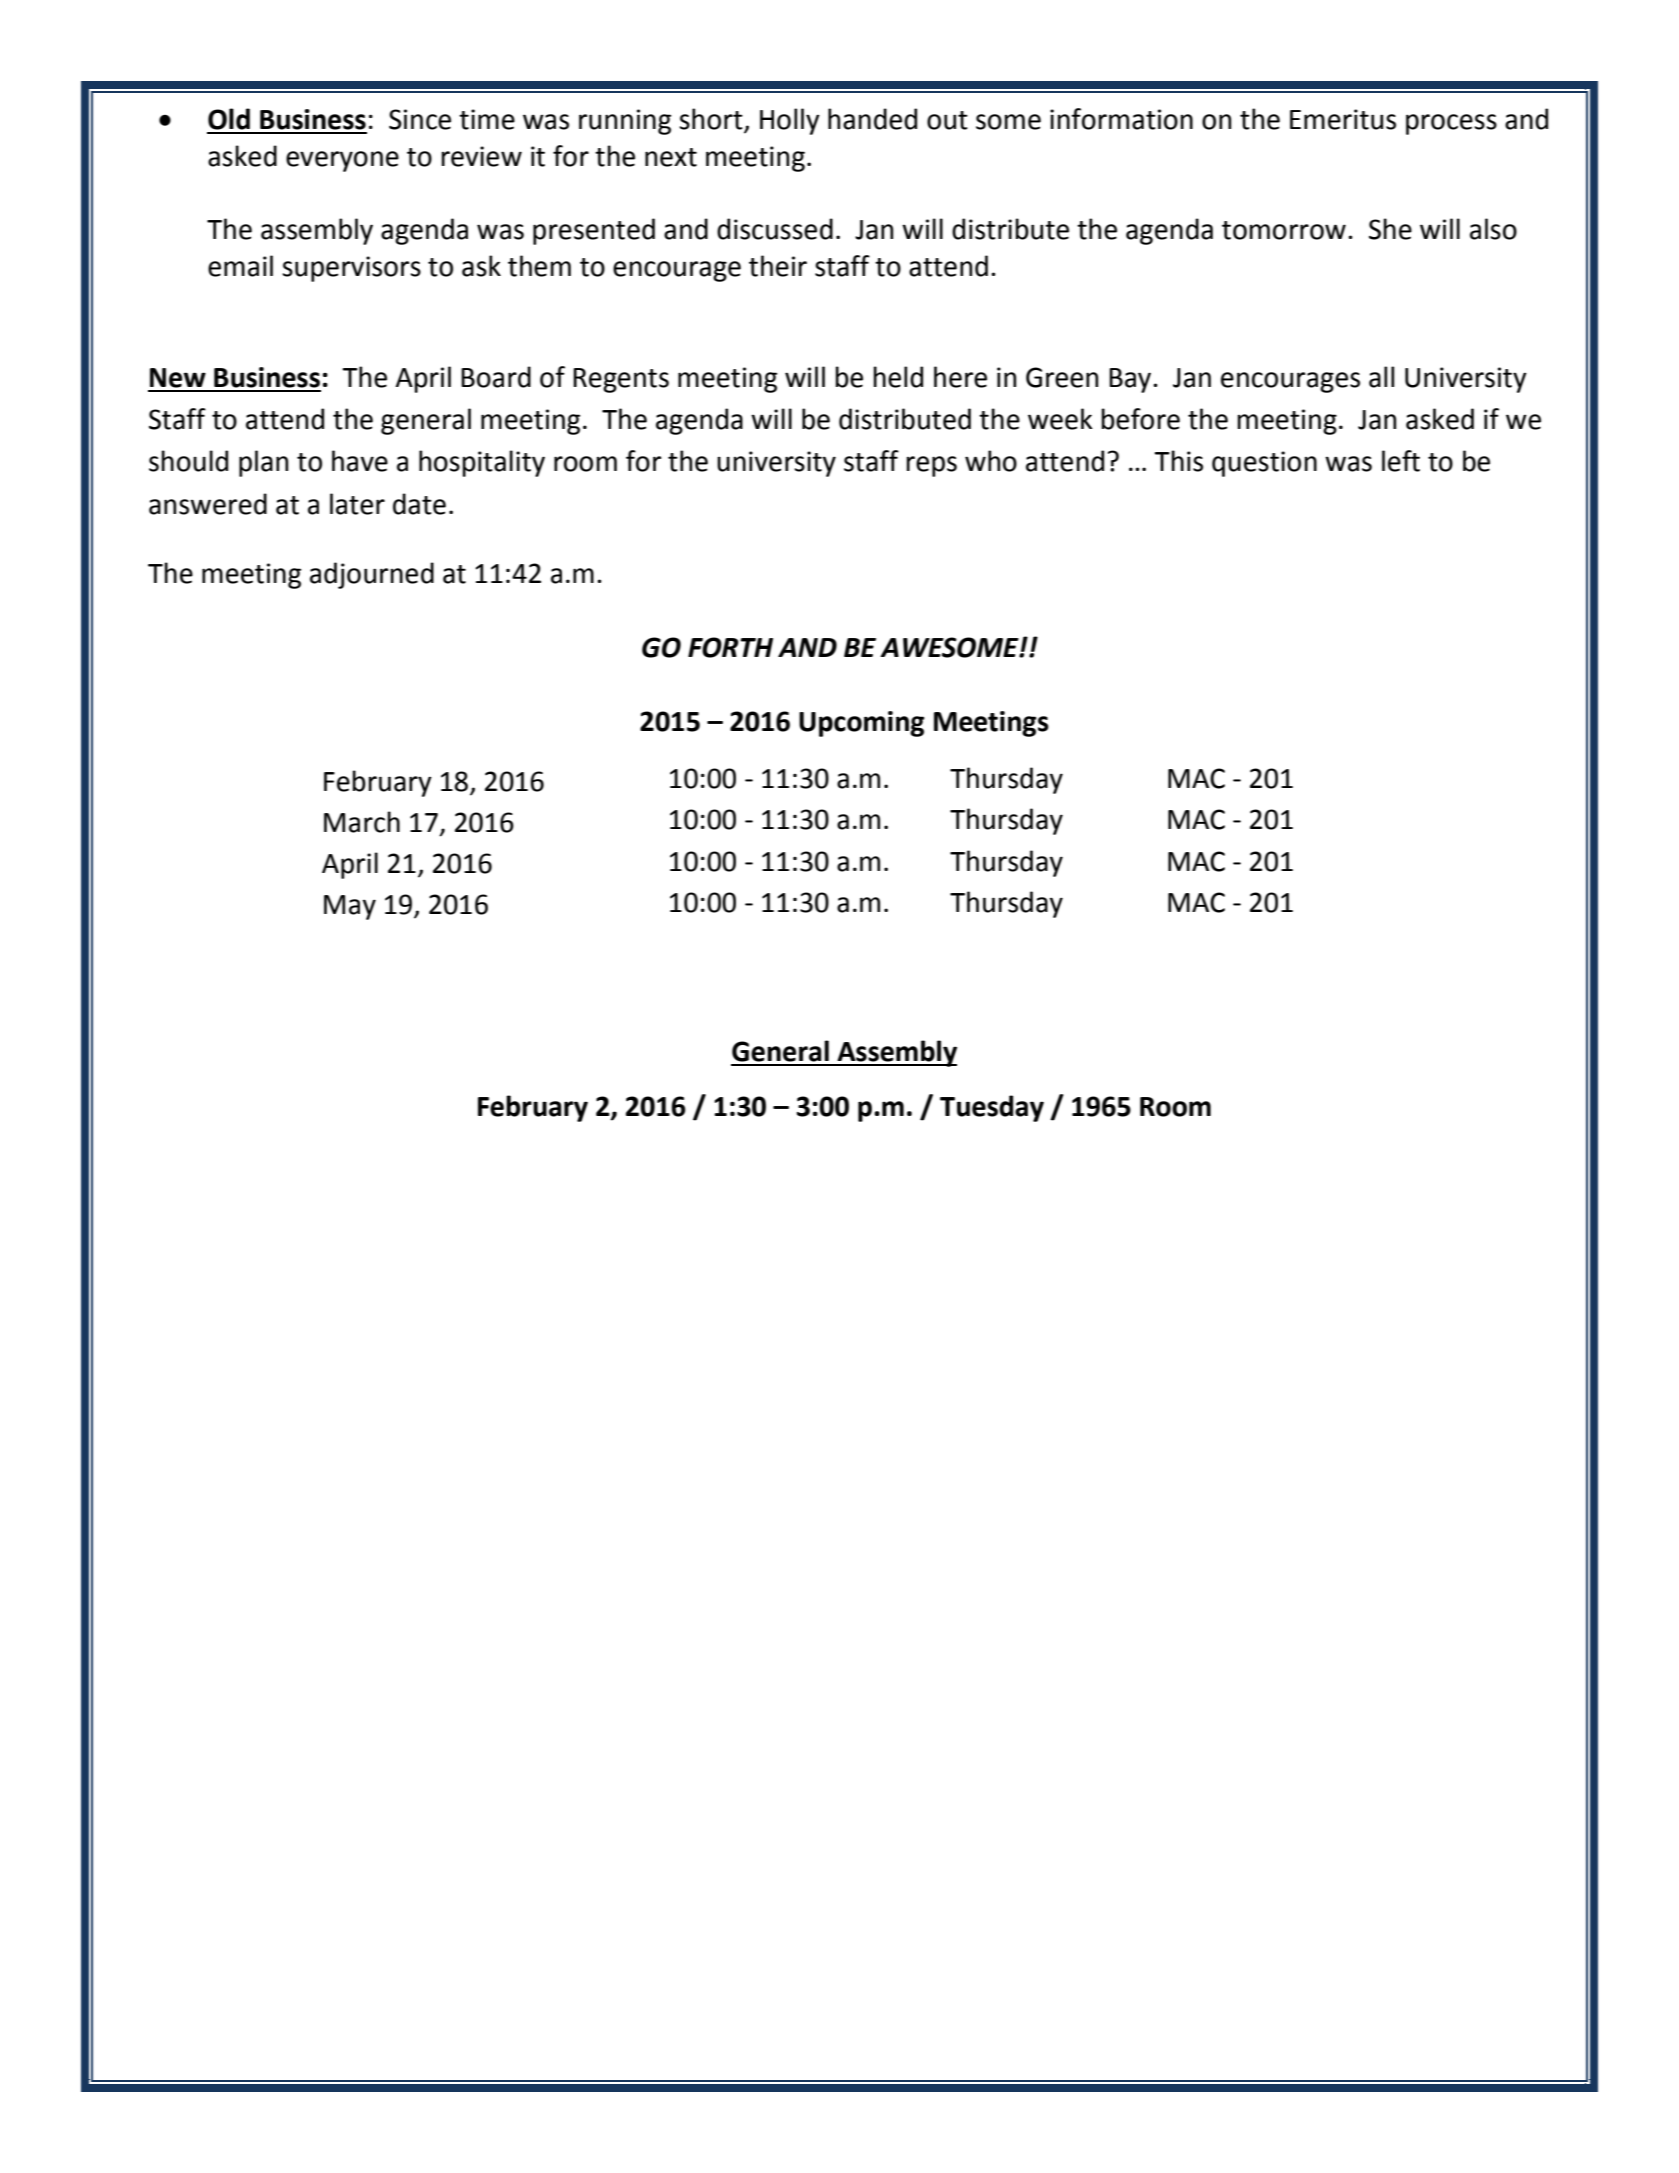 The height and width of the screenshot is (2173, 1679). I want to click on New, so click(178, 378).
